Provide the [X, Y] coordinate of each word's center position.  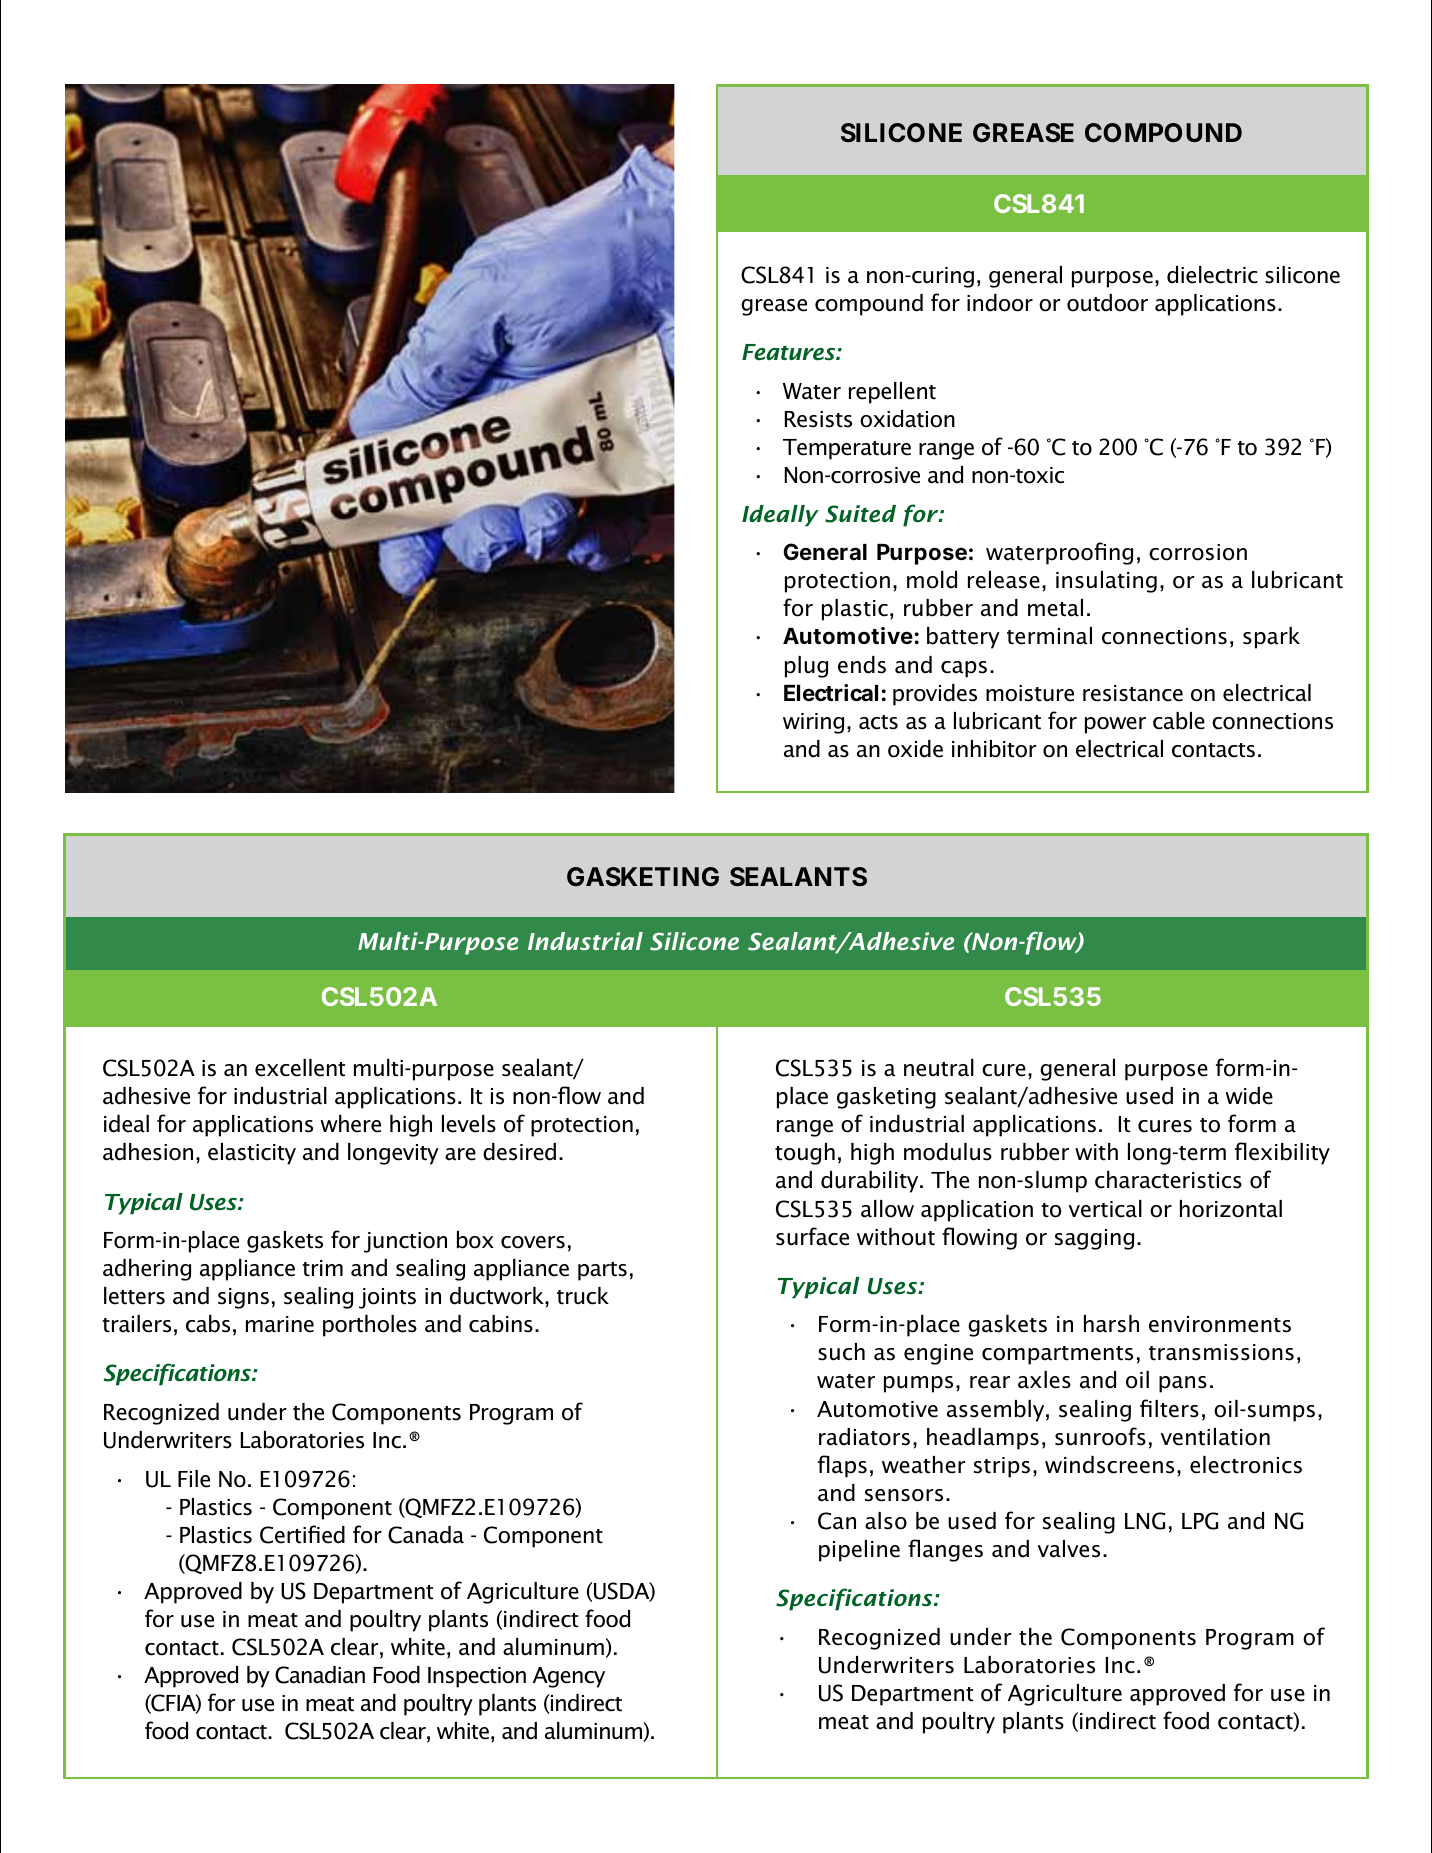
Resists [818, 419]
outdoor [1107, 303]
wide [1249, 1096]
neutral [939, 1068]
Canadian [320, 1675]
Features [790, 352]
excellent [300, 1068]
